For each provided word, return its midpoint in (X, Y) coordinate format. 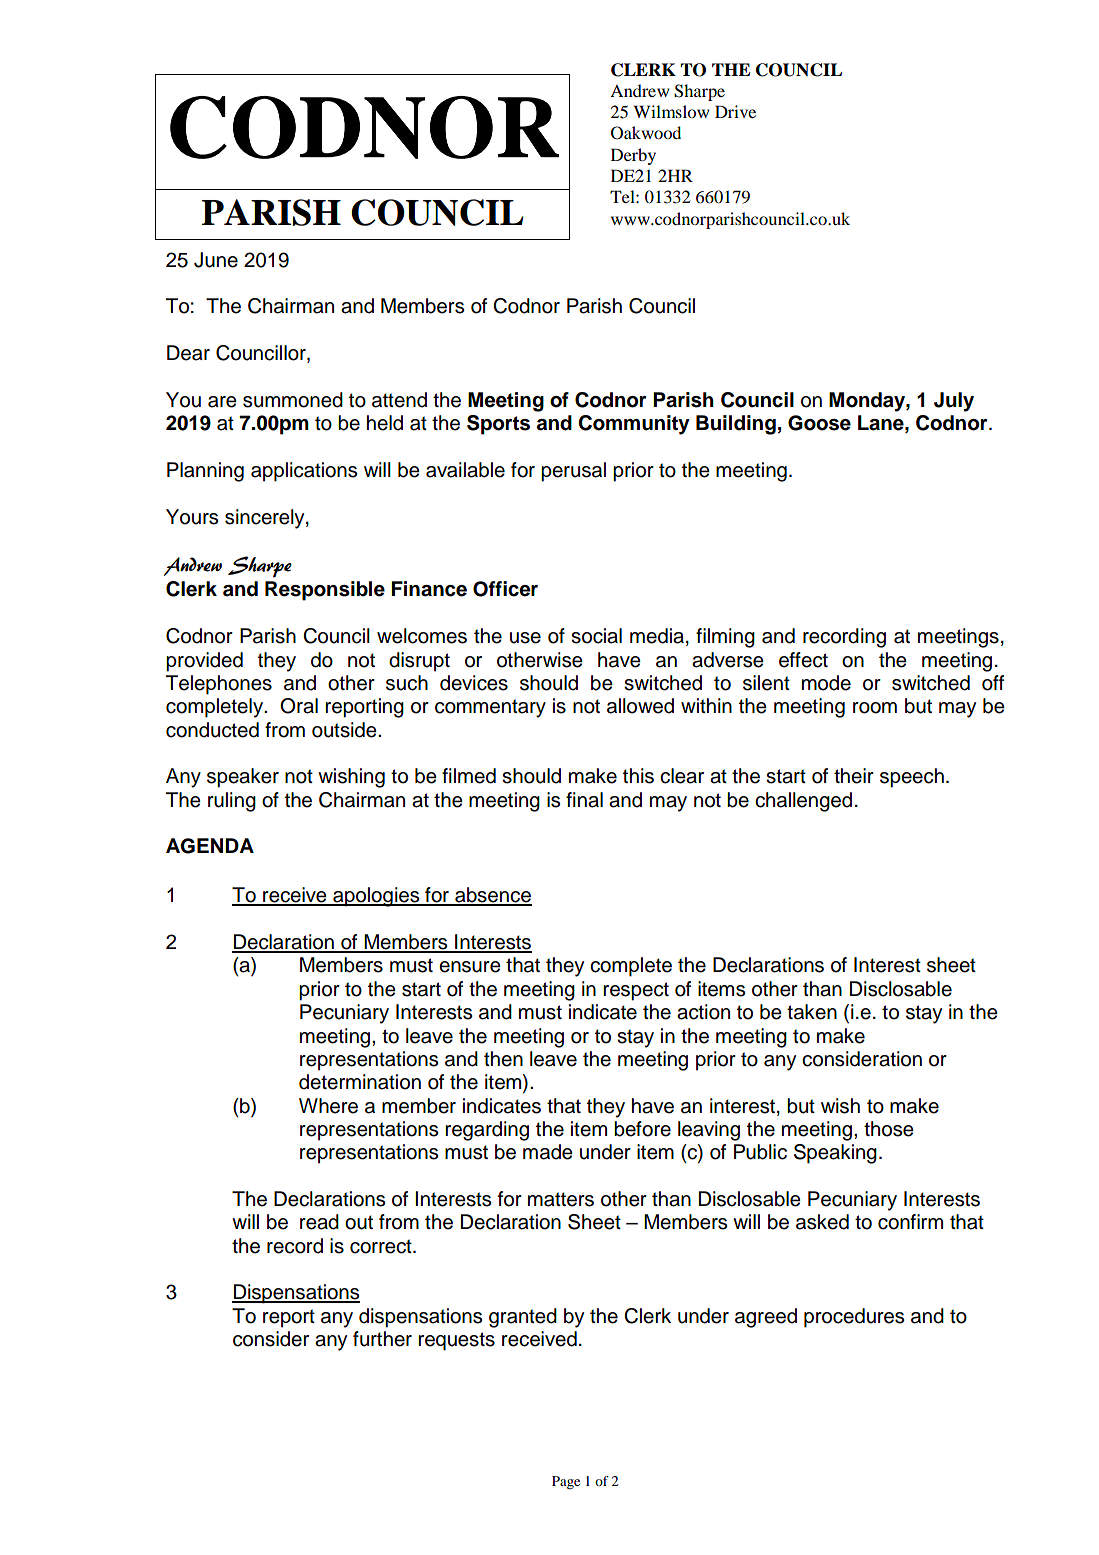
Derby (633, 156)
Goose (819, 423)
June (216, 260)
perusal (573, 472)
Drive (735, 111)
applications (304, 472)
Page (566, 1483)
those (889, 1129)
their (854, 776)
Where (328, 1106)
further (382, 1339)
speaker (243, 778)
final (584, 800)
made (548, 1152)
